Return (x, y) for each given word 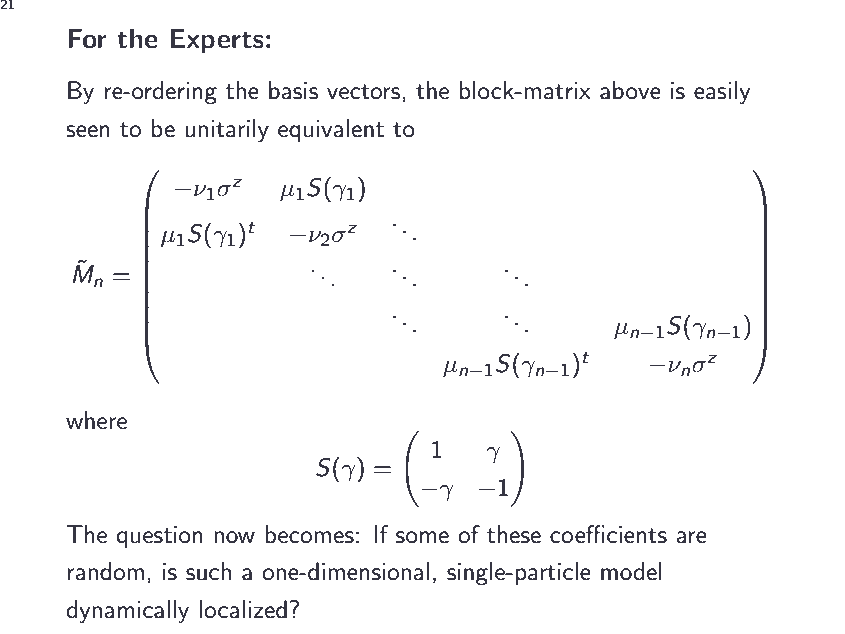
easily (722, 92)
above (630, 90)
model (631, 571)
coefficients (608, 534)
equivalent (331, 130)
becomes (309, 534)
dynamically (127, 612)
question (159, 536)
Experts (217, 41)
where (96, 420)
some (422, 537)
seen (87, 131)
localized (243, 609)
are (691, 537)
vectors (363, 92)
